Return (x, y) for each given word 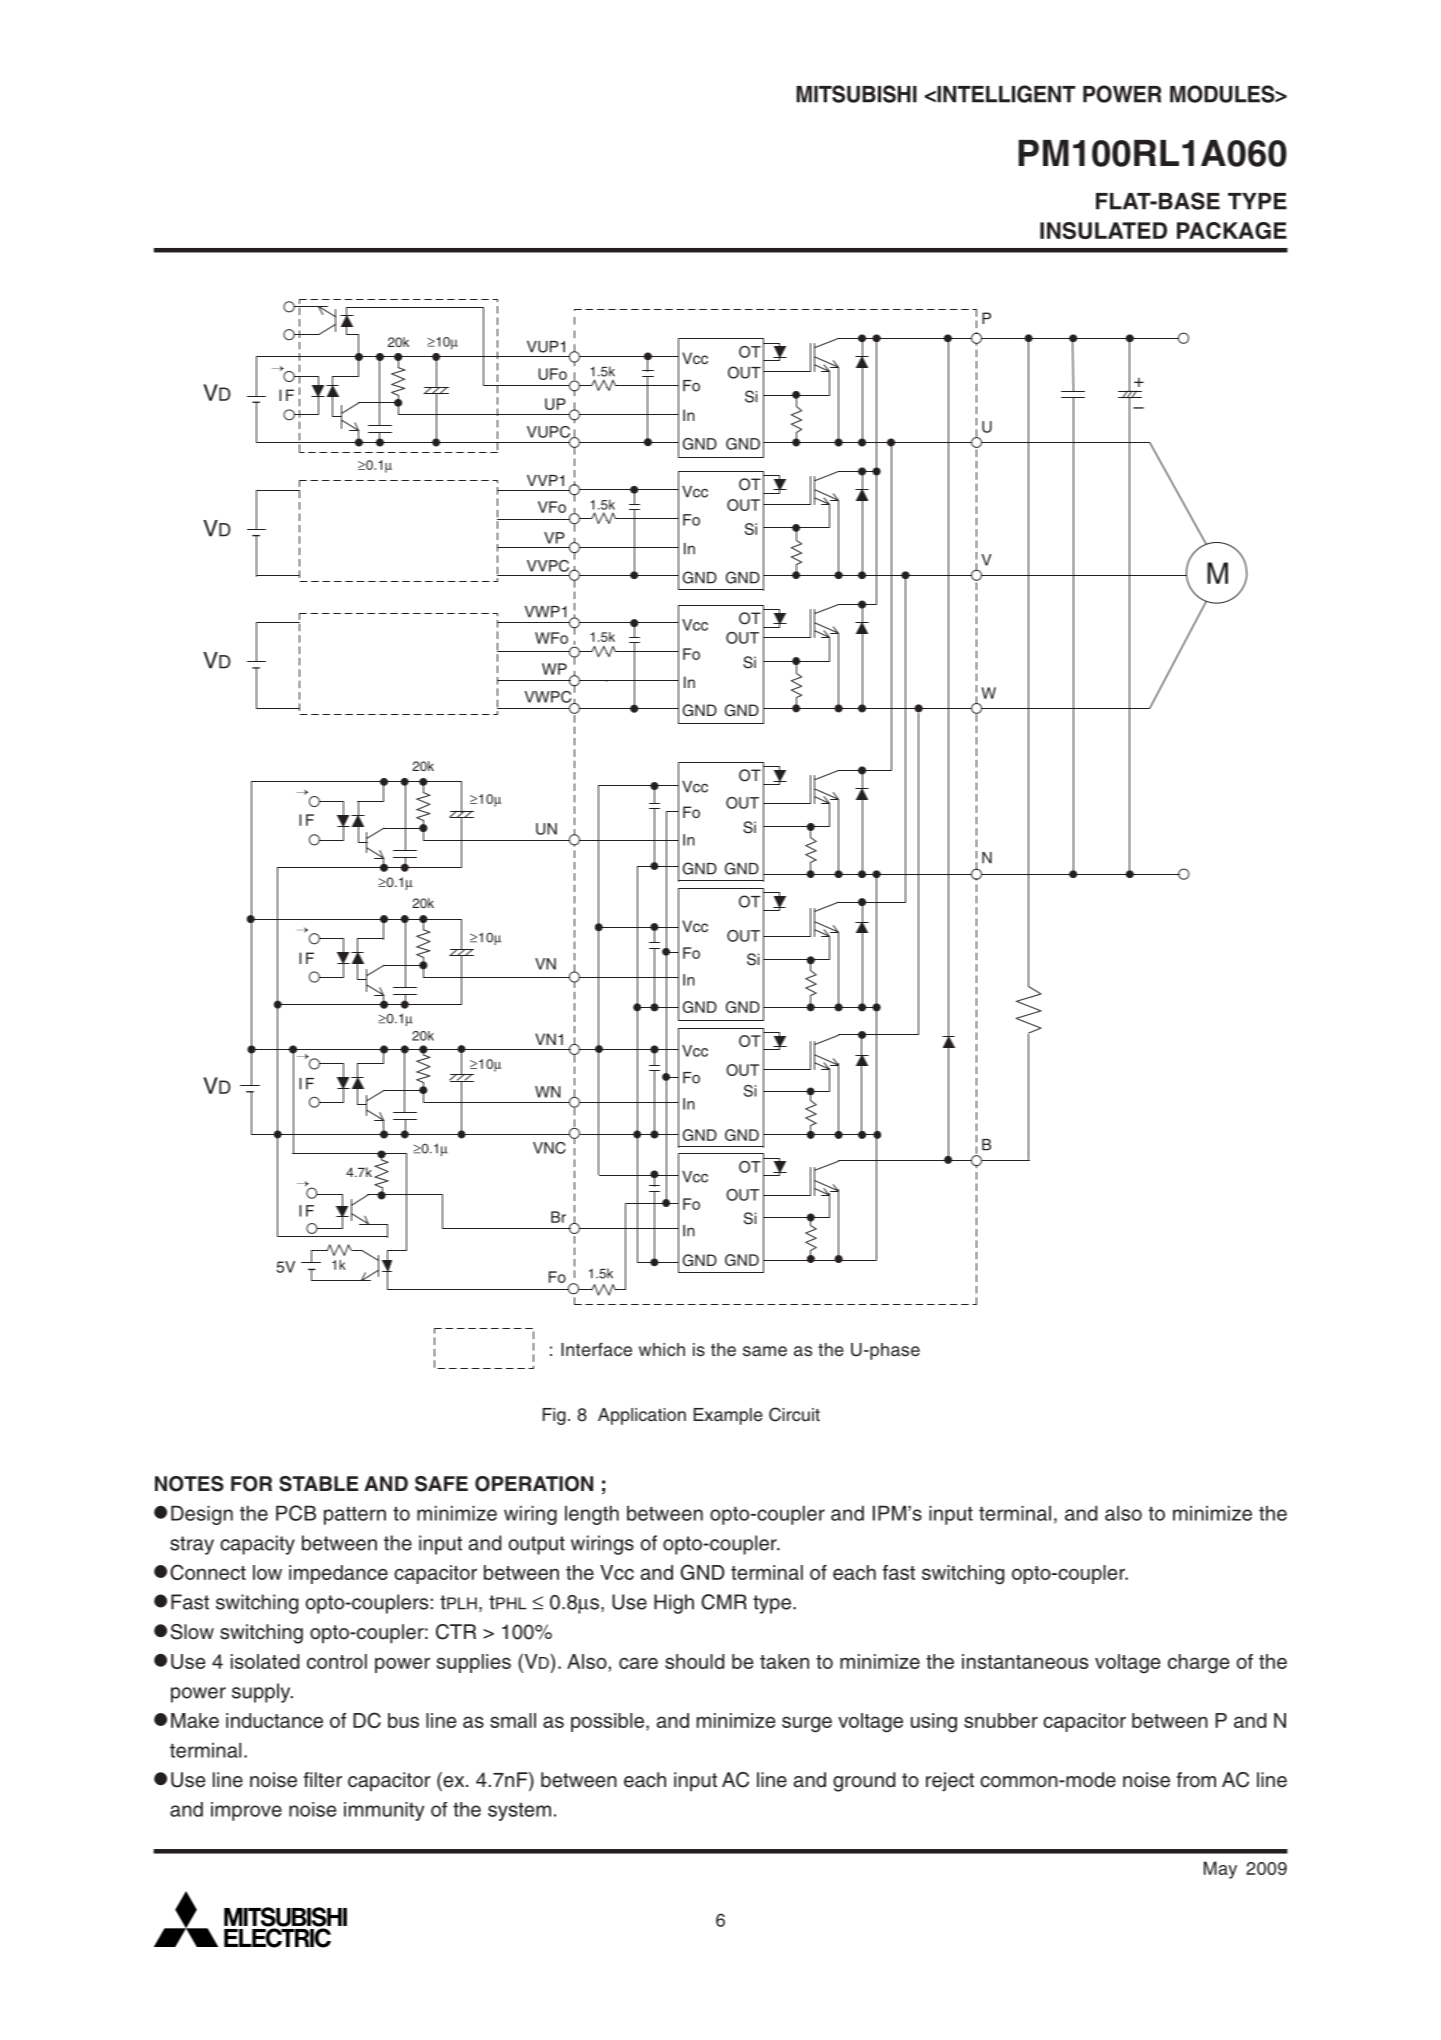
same (765, 1351)
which (662, 1349)
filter (323, 1780)
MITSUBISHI (856, 94)
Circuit (794, 1414)
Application (642, 1416)
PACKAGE (1232, 230)
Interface (596, 1349)
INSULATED (1103, 230)
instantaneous (1025, 1661)
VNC (549, 1148)
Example (728, 1416)
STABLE (318, 1484)
